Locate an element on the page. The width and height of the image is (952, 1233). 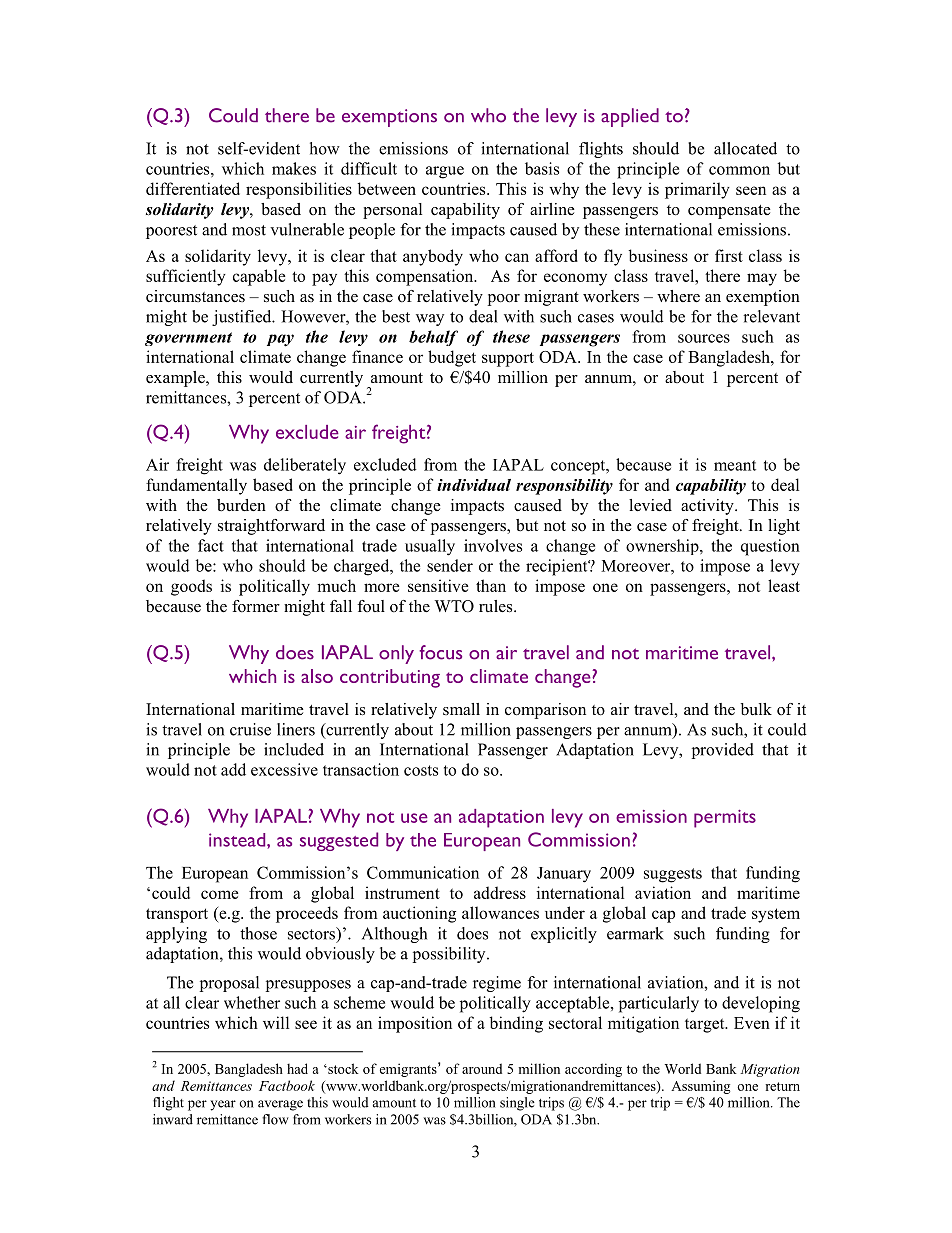
sources is located at coordinates (704, 338).
